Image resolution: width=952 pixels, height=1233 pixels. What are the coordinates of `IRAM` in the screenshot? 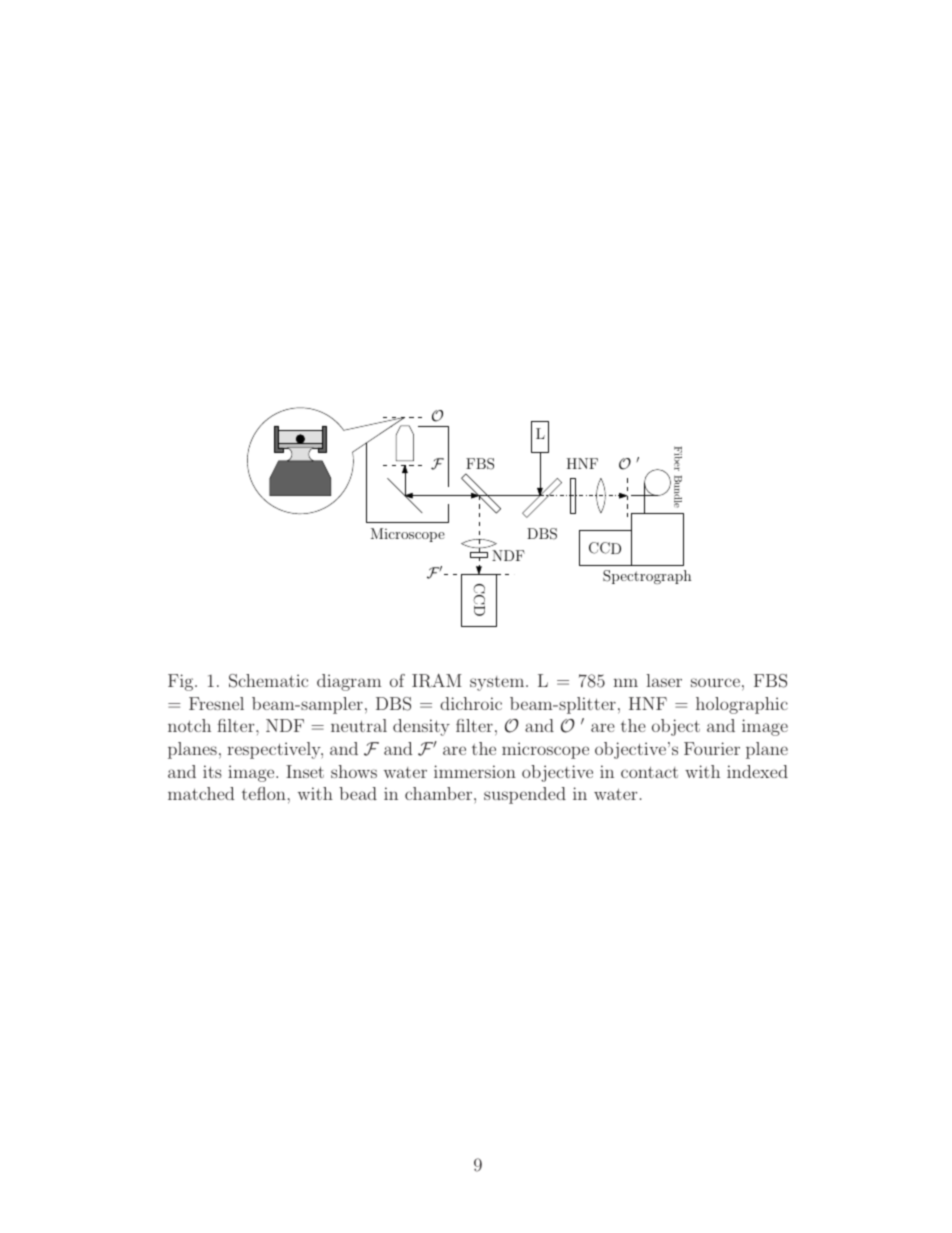 It's located at (437, 681).
